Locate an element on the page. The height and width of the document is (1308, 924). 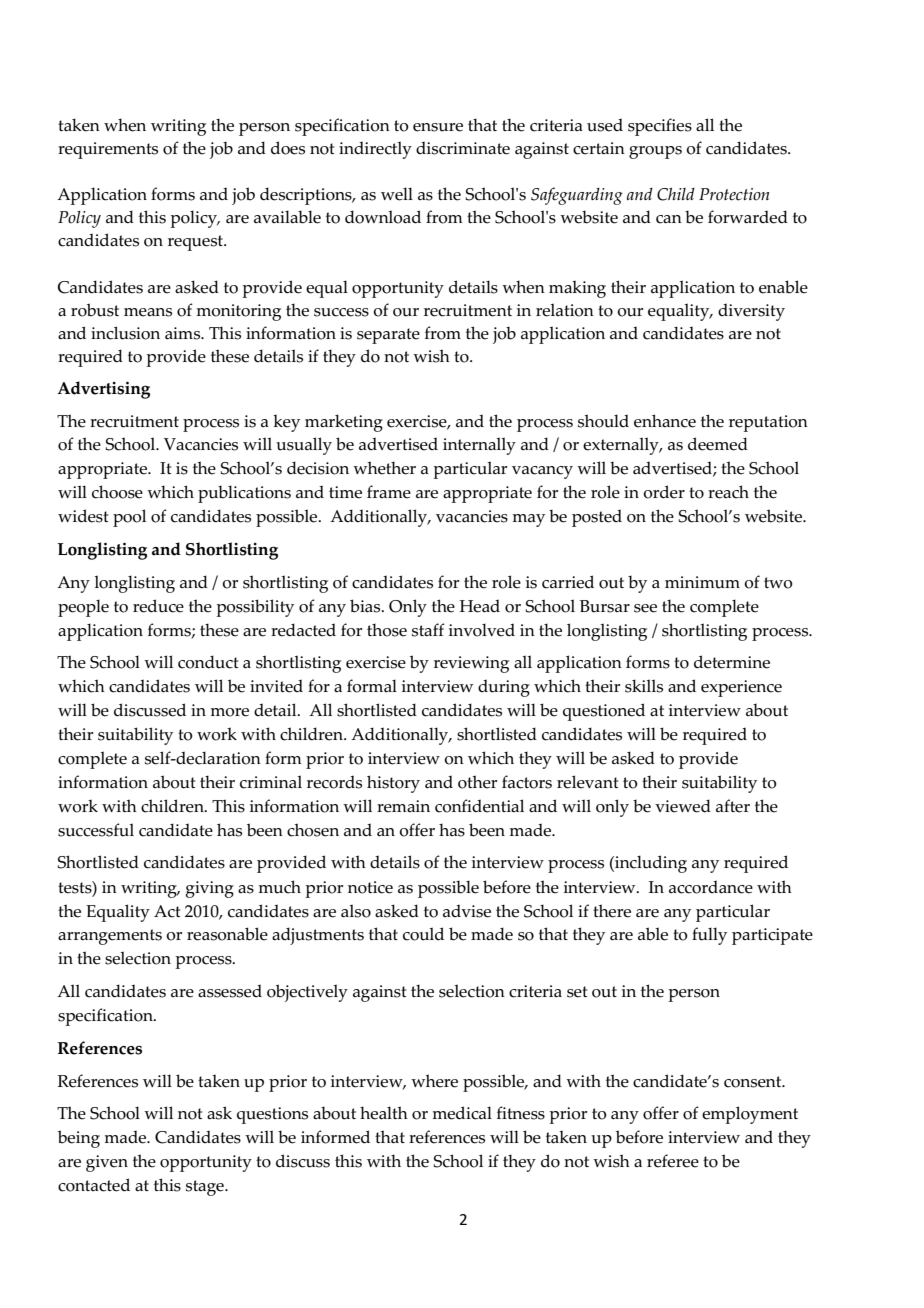
given is located at coordinates (107, 1163).
